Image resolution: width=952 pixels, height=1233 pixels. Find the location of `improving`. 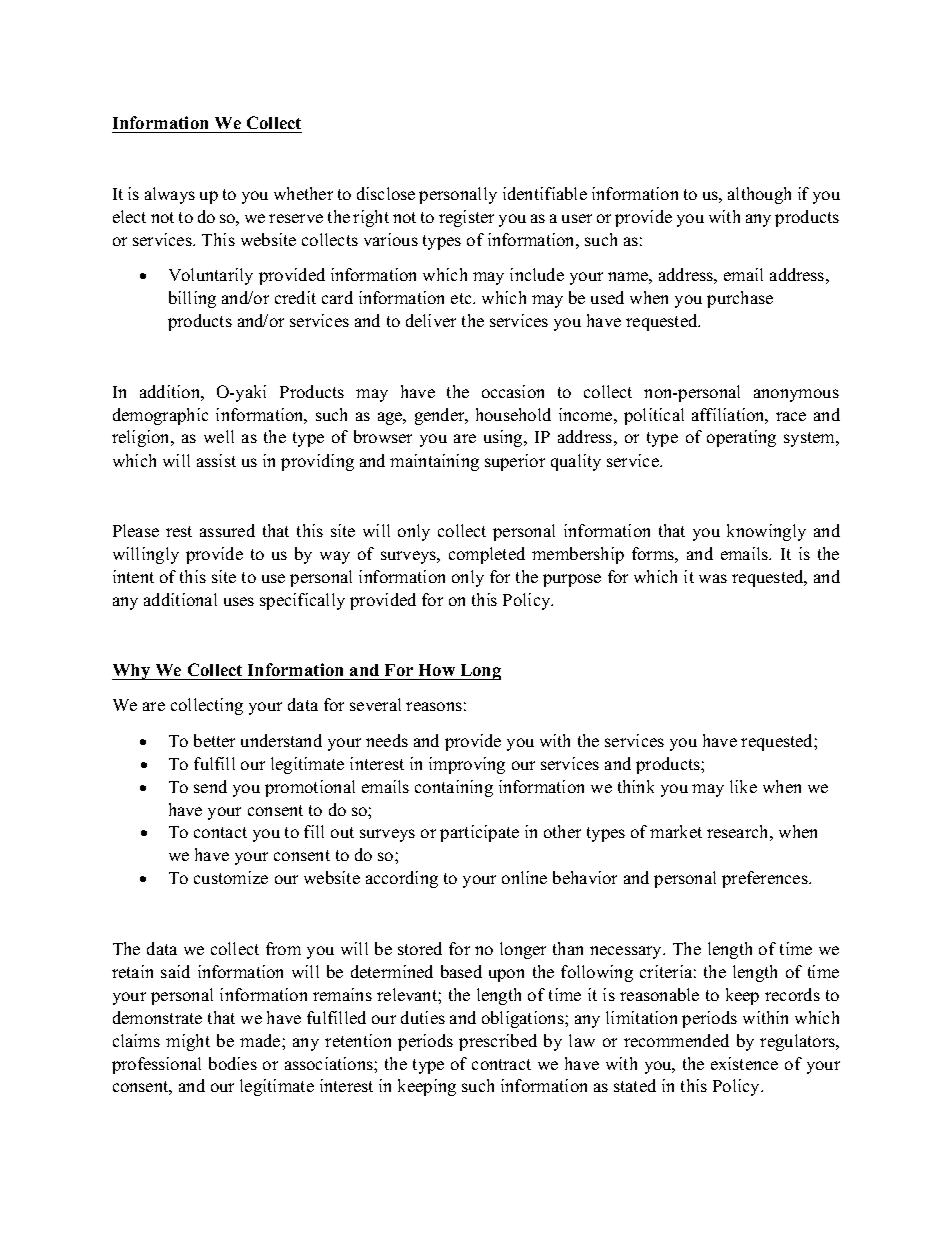

improving is located at coordinates (467, 765).
